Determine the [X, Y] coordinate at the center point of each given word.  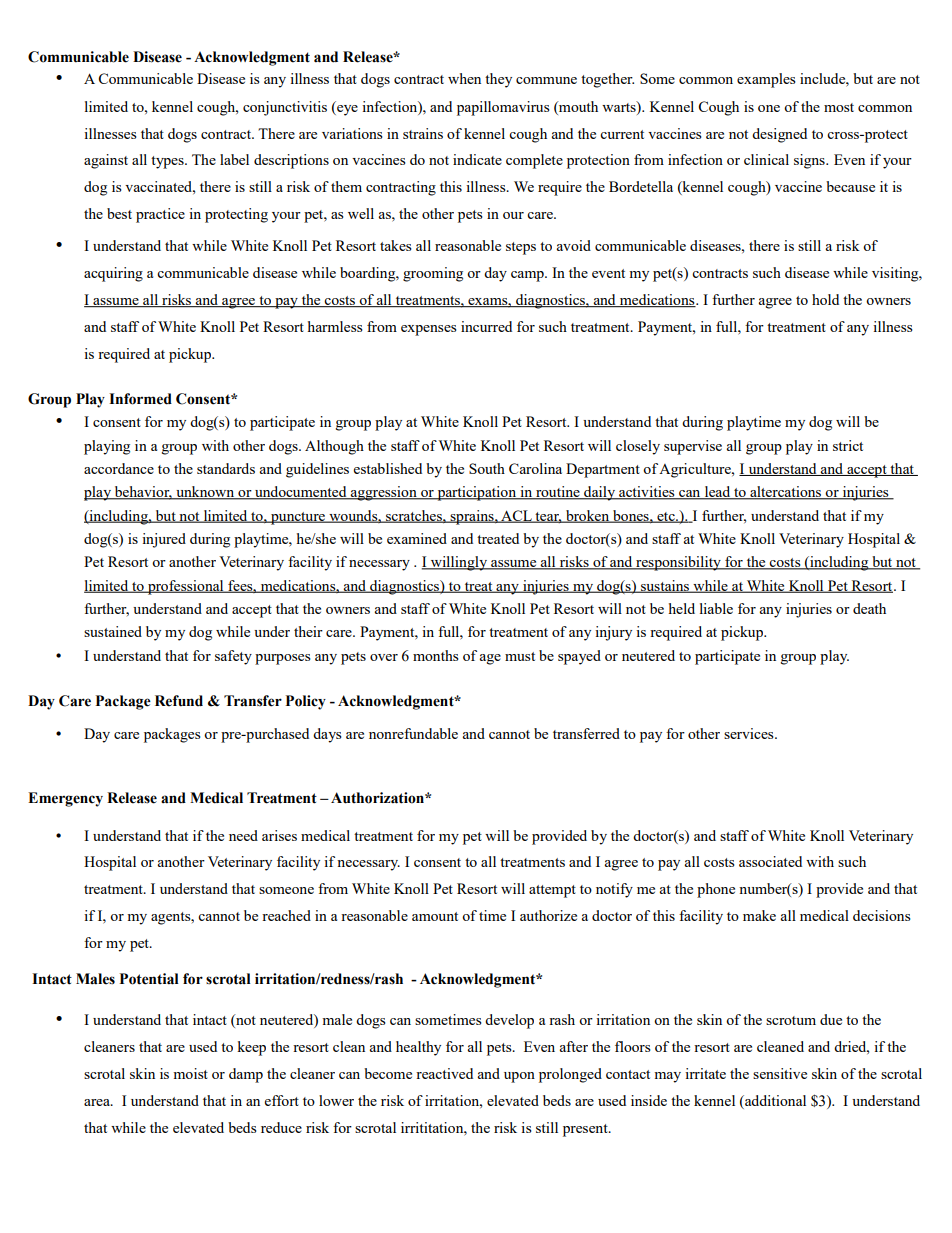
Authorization [378, 798]
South [487, 468]
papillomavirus [503, 108]
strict [848, 445]
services [750, 733]
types [168, 162]
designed [779, 135]
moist [190, 1073]
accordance [119, 468]
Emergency [65, 799]
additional [774, 1100]
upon [519, 1077]
